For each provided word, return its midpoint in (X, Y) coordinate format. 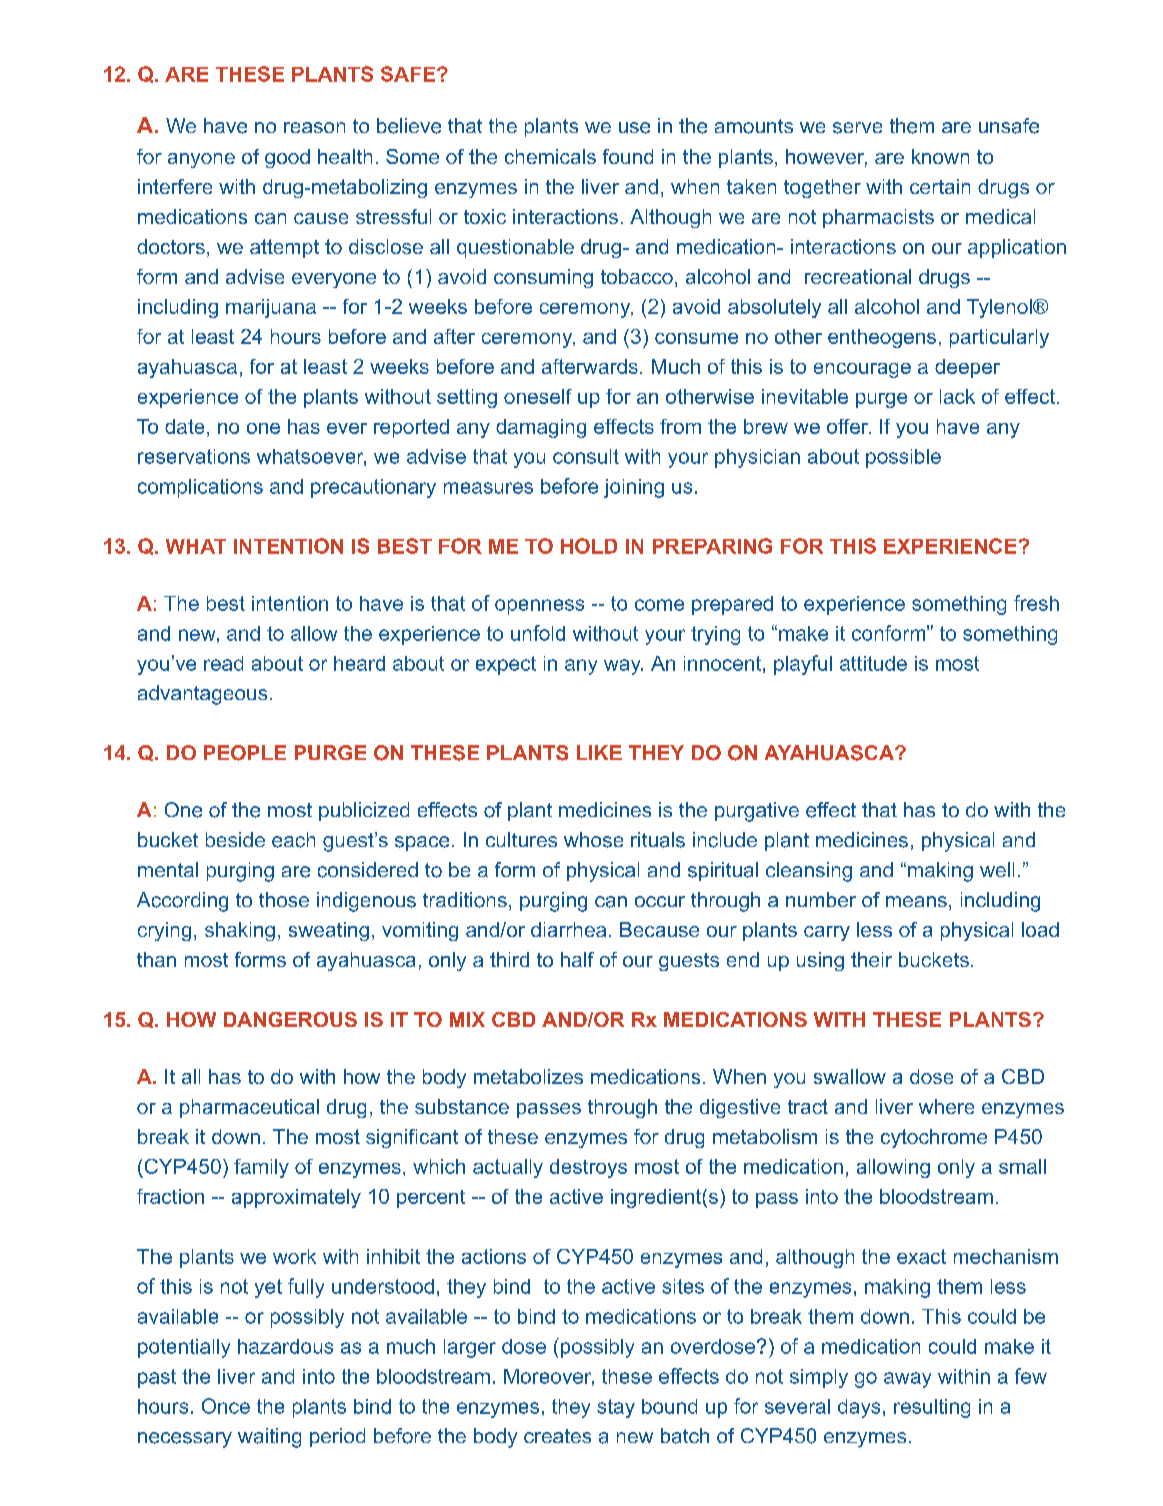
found (628, 156)
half (577, 959)
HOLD (589, 546)
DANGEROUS (290, 1019)
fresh (1036, 603)
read (223, 663)
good (287, 158)
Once (226, 1406)
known (940, 156)
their (871, 959)
